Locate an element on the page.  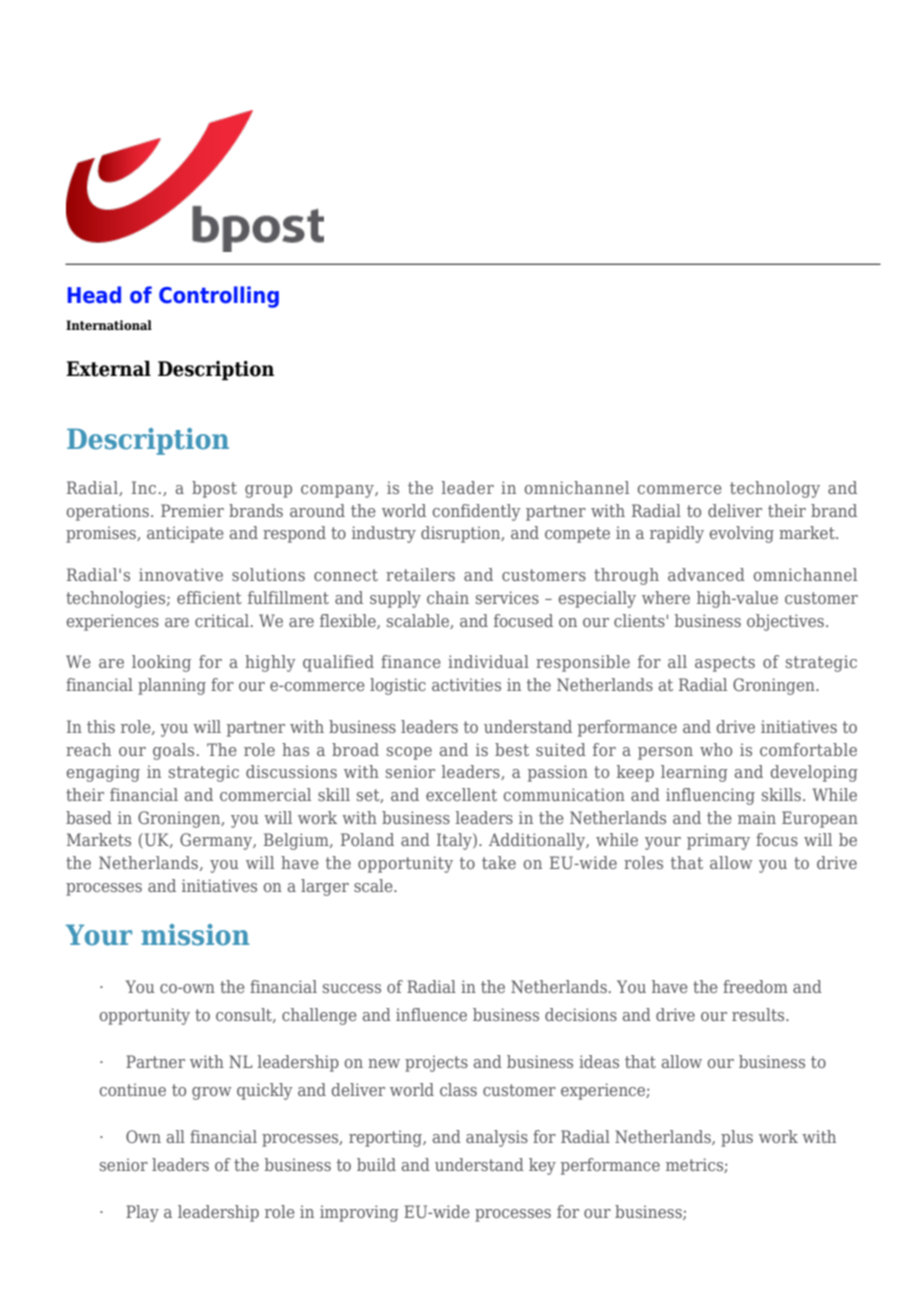
Play is located at coordinates (142, 1213).
